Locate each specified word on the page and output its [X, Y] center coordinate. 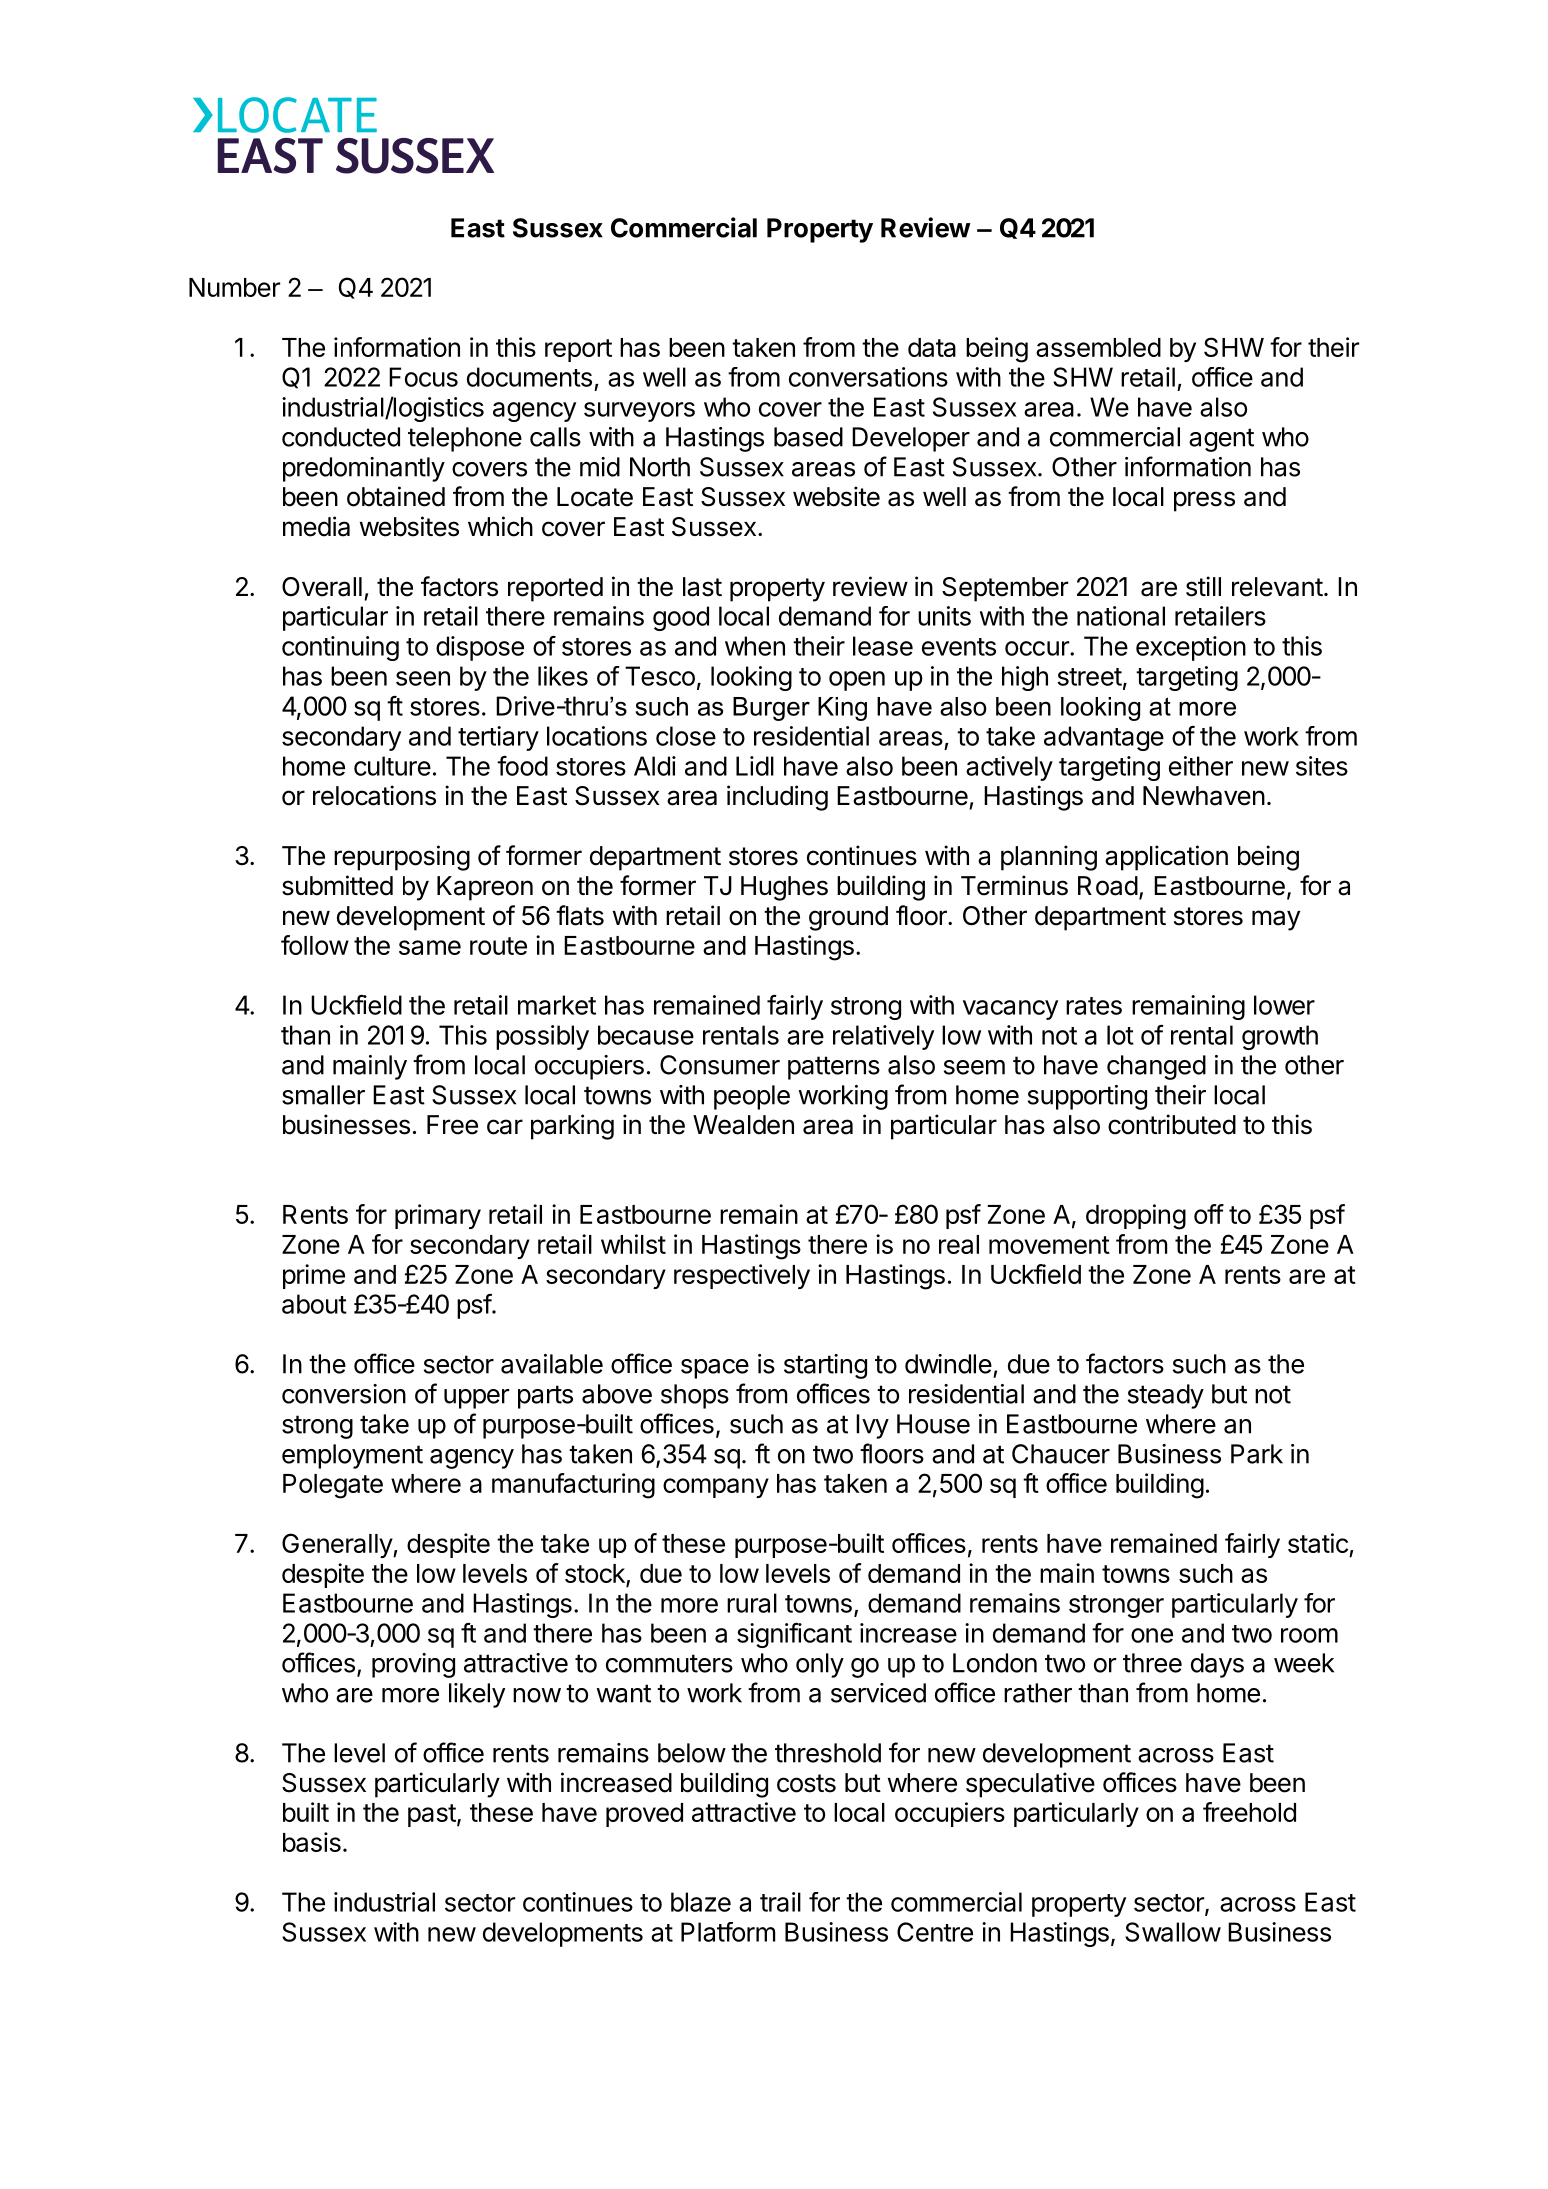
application [1166, 858]
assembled [1098, 347]
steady [1166, 1396]
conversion [344, 1394]
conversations [868, 377]
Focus [423, 377]
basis [312, 1842]
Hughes [784, 888]
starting [825, 1366]
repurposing [402, 858]
